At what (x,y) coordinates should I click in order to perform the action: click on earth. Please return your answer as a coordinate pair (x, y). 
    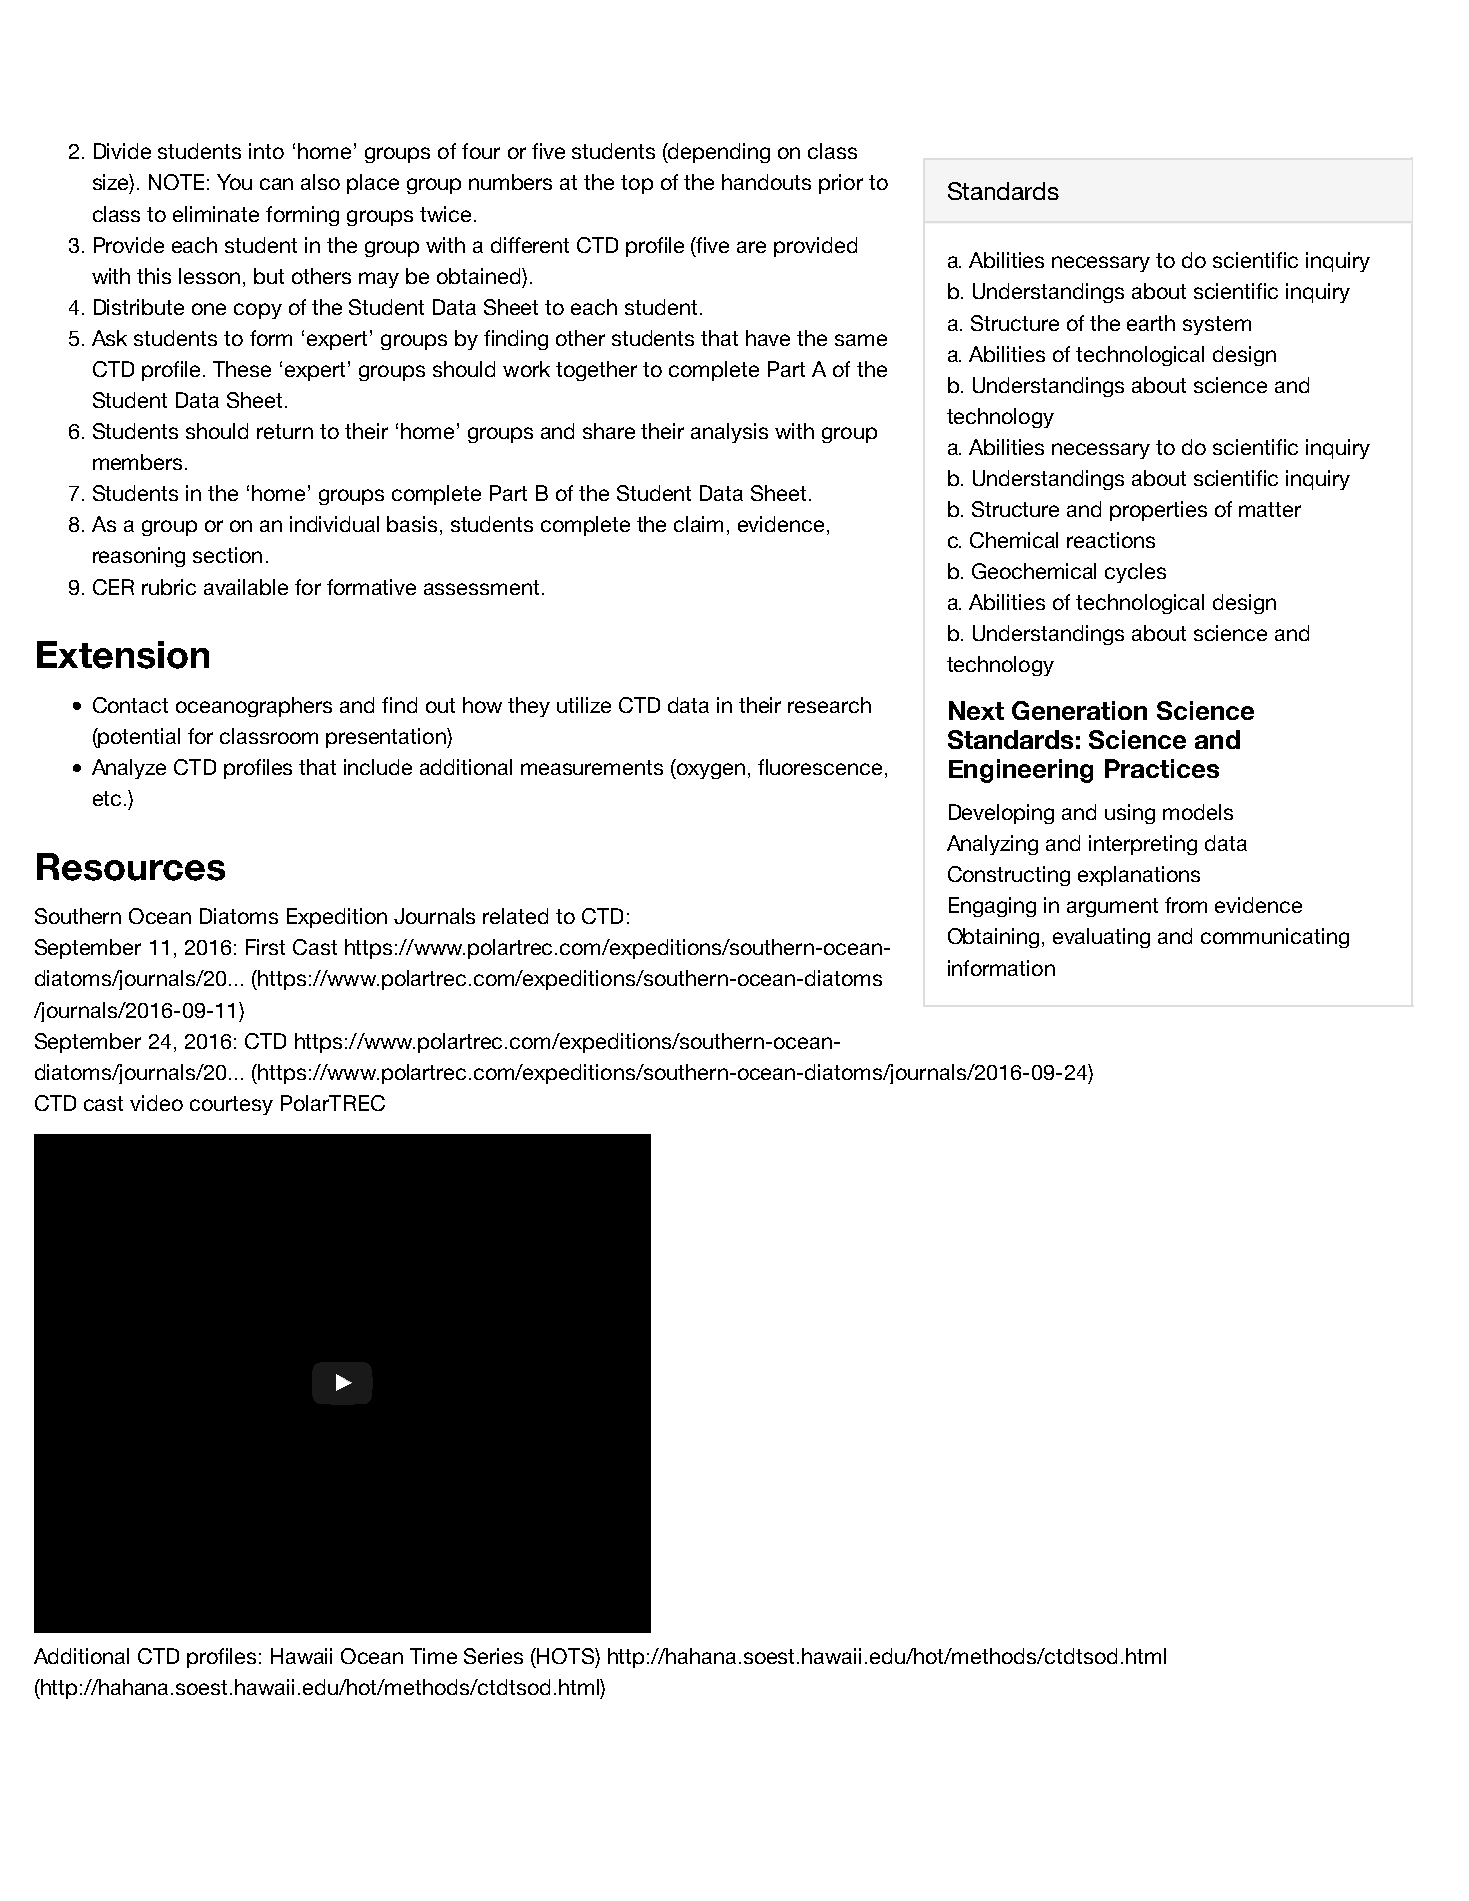
    Looking at the image, I should click on (1151, 323).
